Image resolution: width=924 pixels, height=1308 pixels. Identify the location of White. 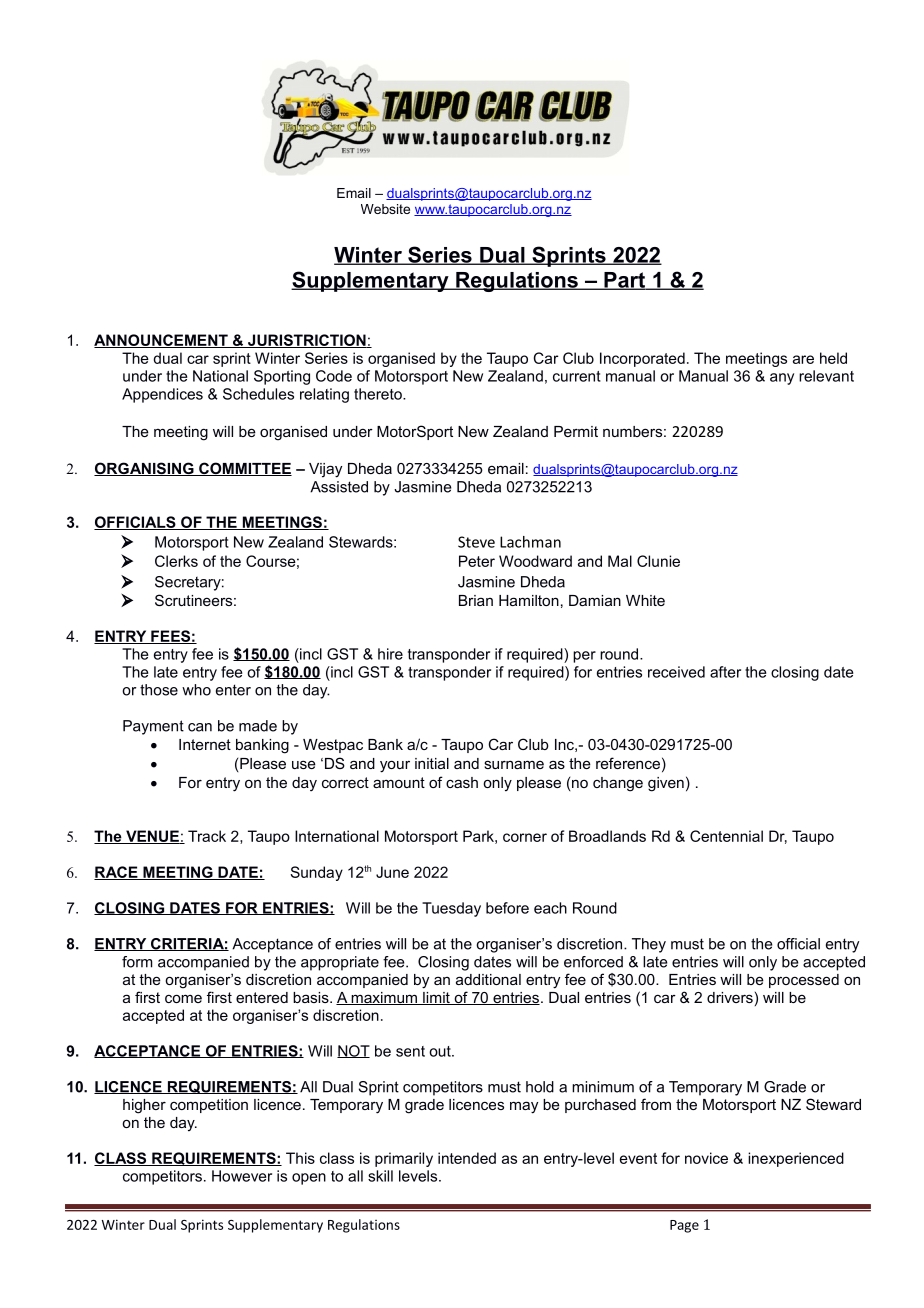
(645, 600).
